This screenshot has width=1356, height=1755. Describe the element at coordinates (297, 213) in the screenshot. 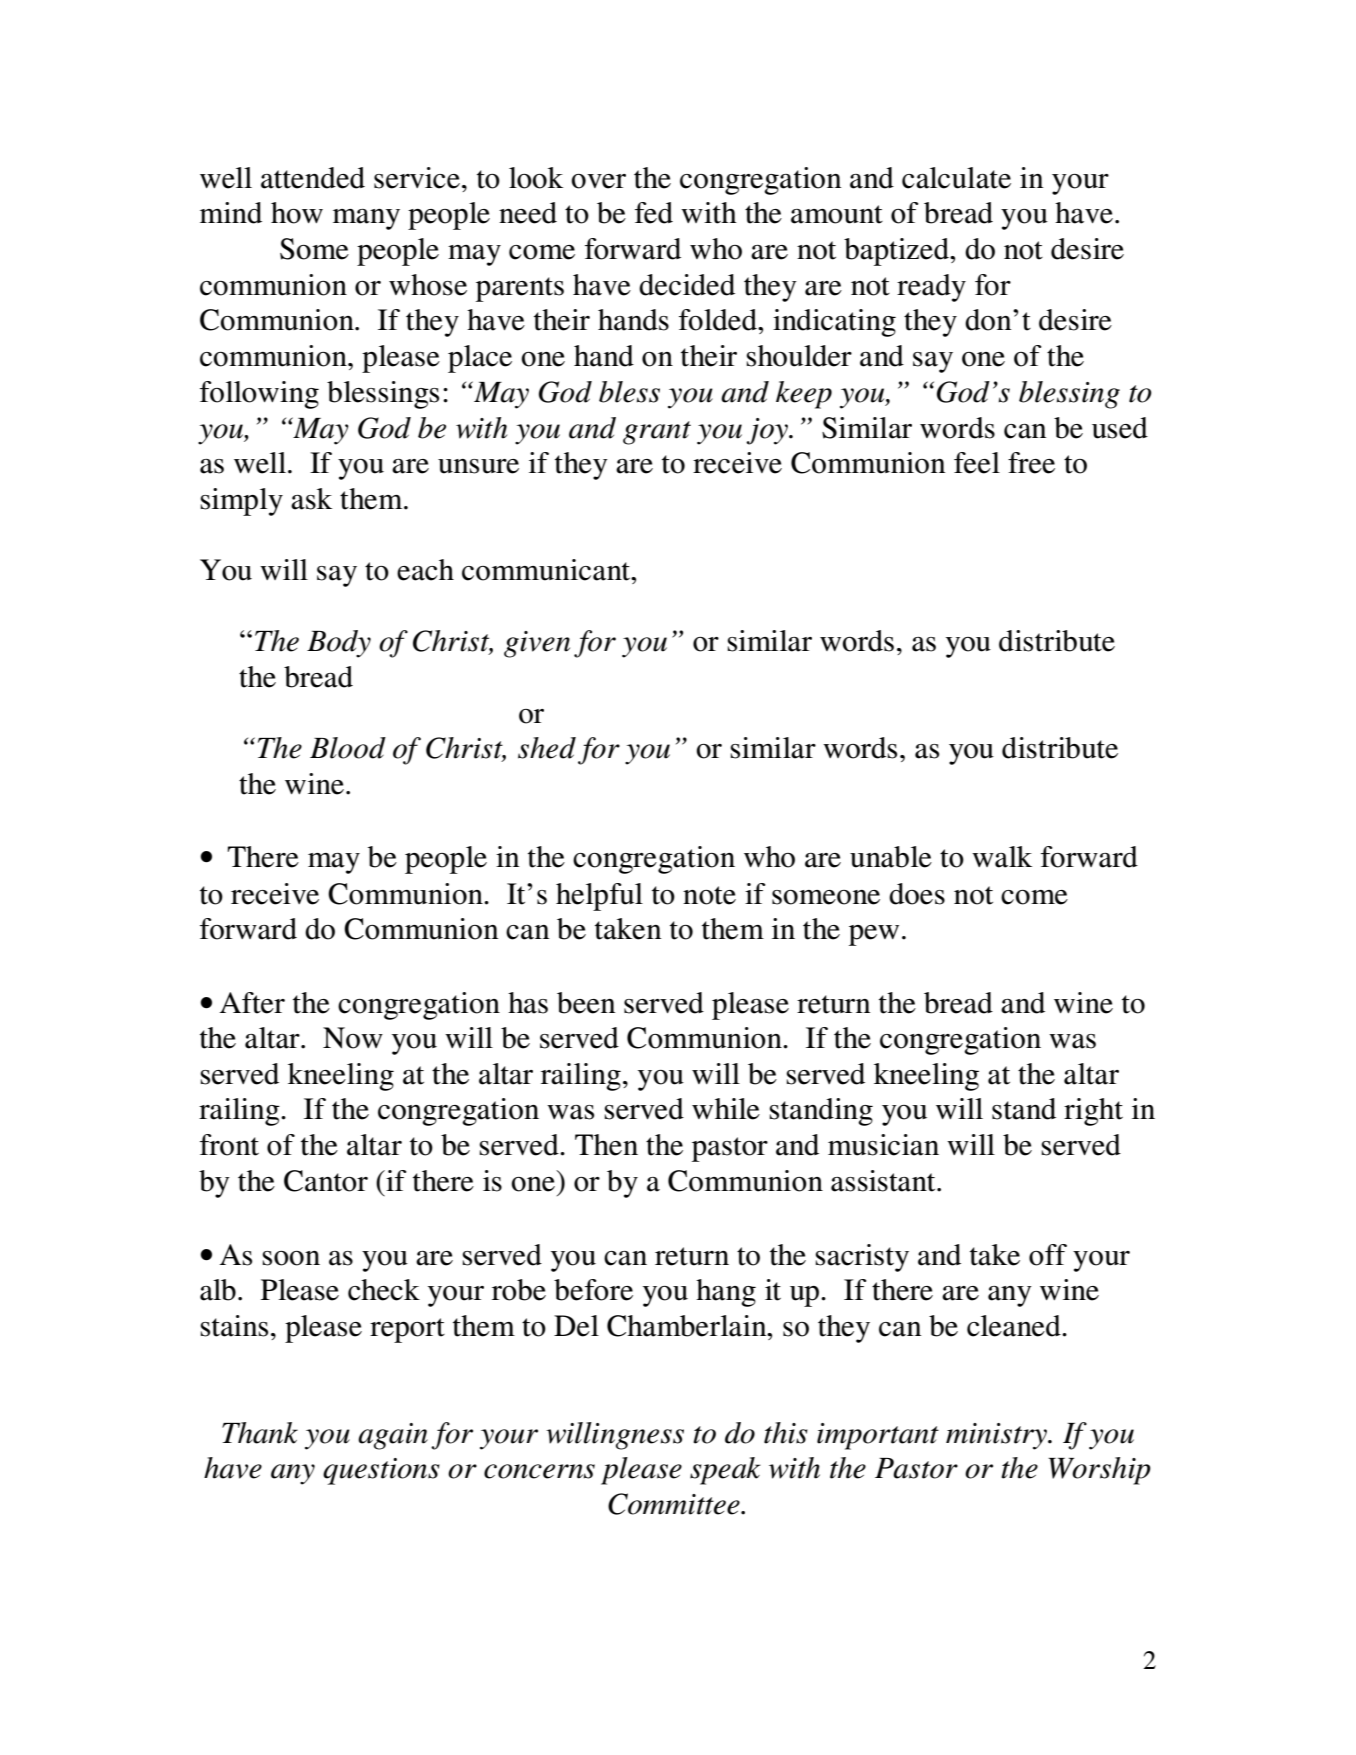

I see `how` at that location.
